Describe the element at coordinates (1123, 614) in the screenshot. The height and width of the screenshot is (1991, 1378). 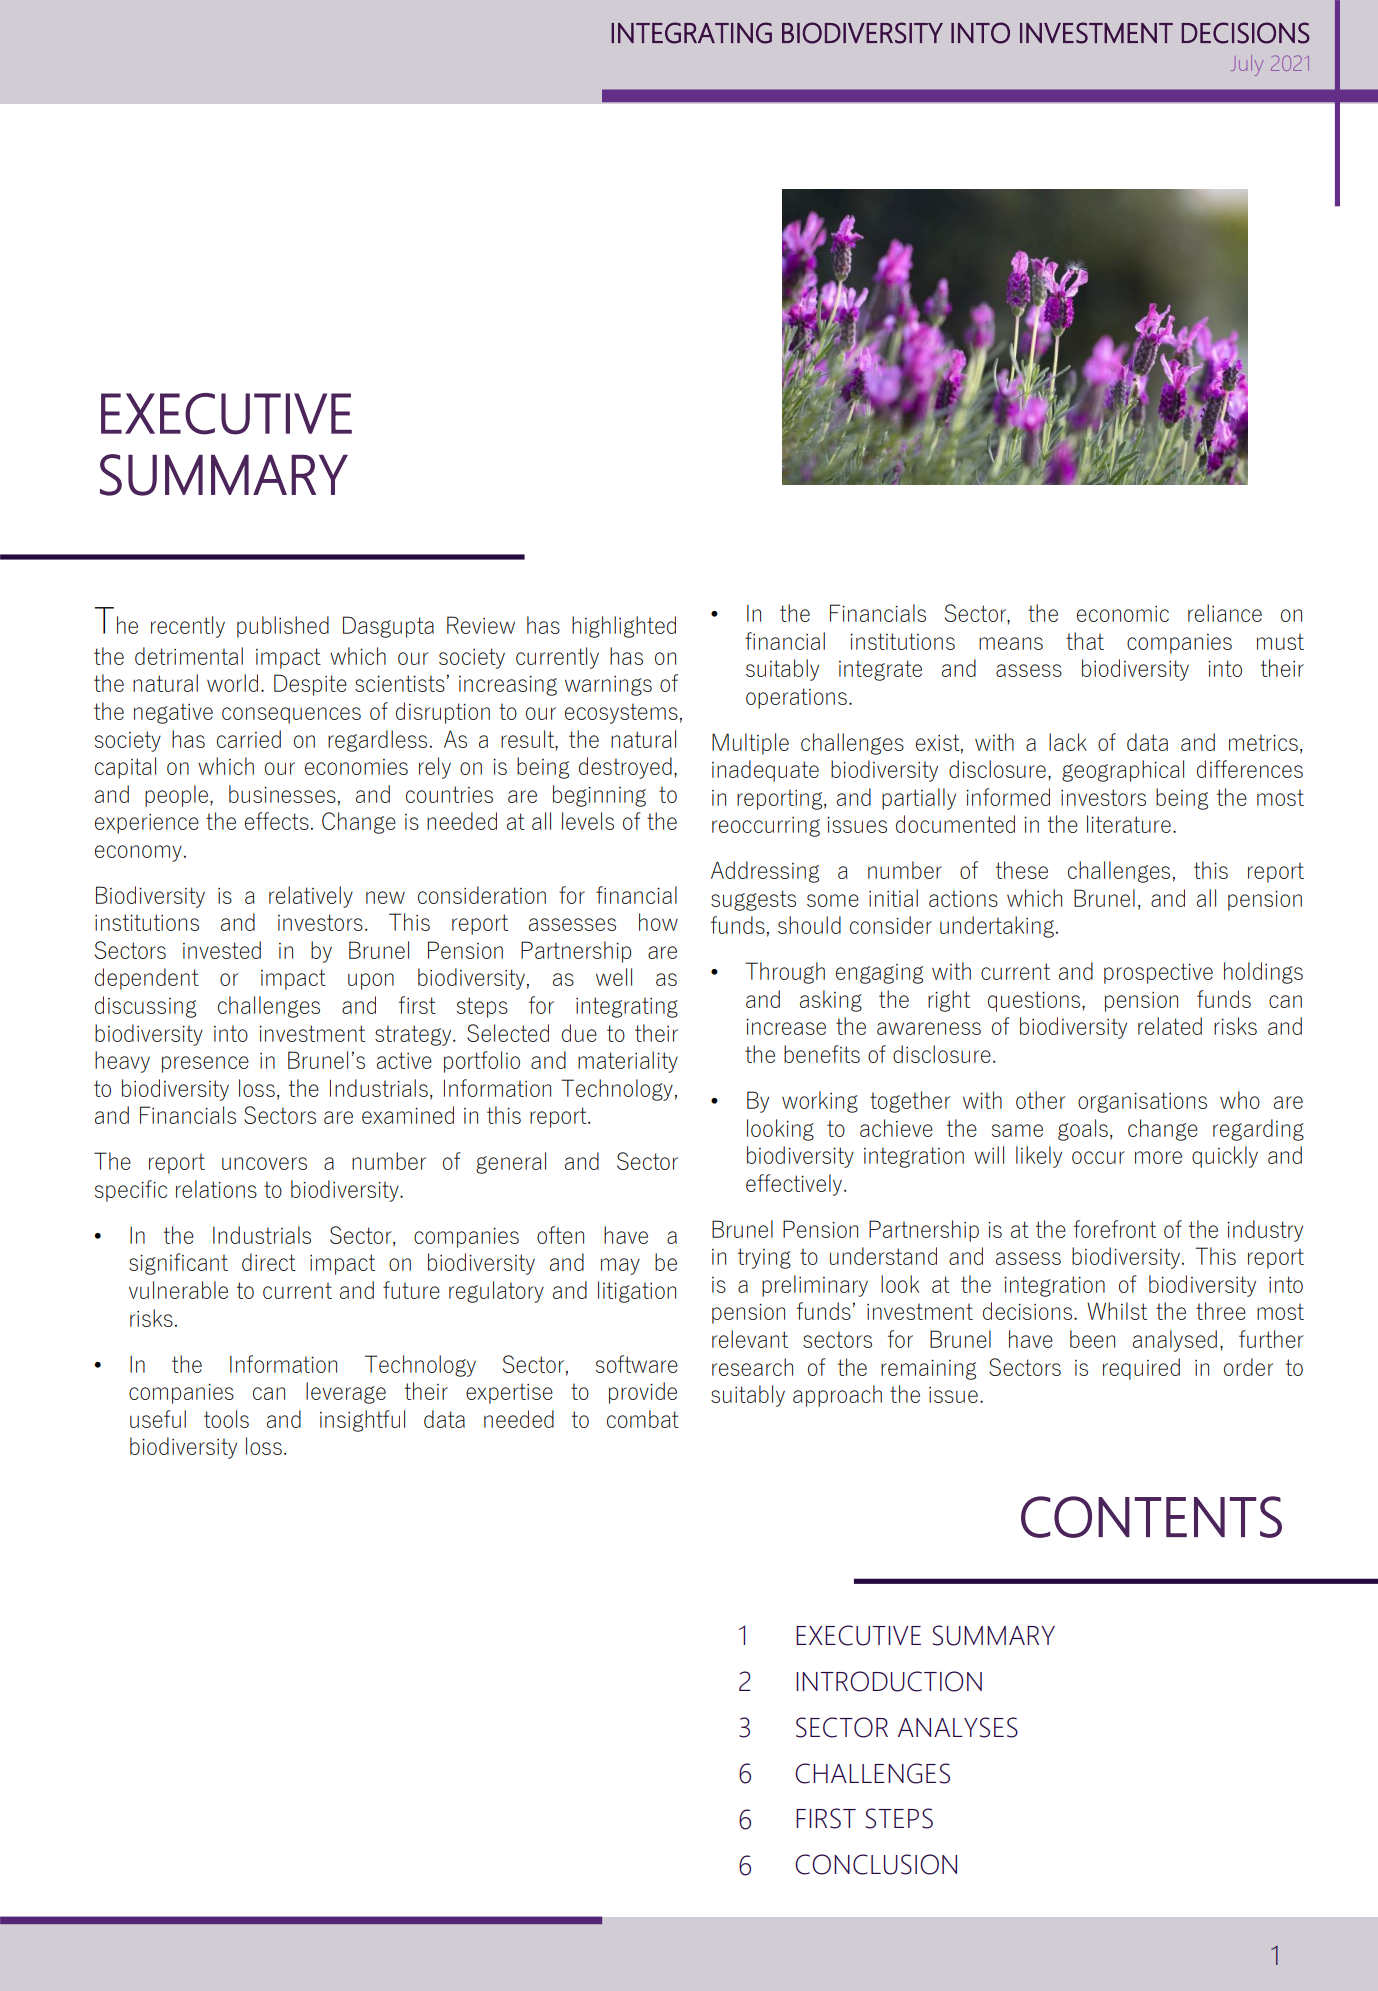
I see `economic` at that location.
